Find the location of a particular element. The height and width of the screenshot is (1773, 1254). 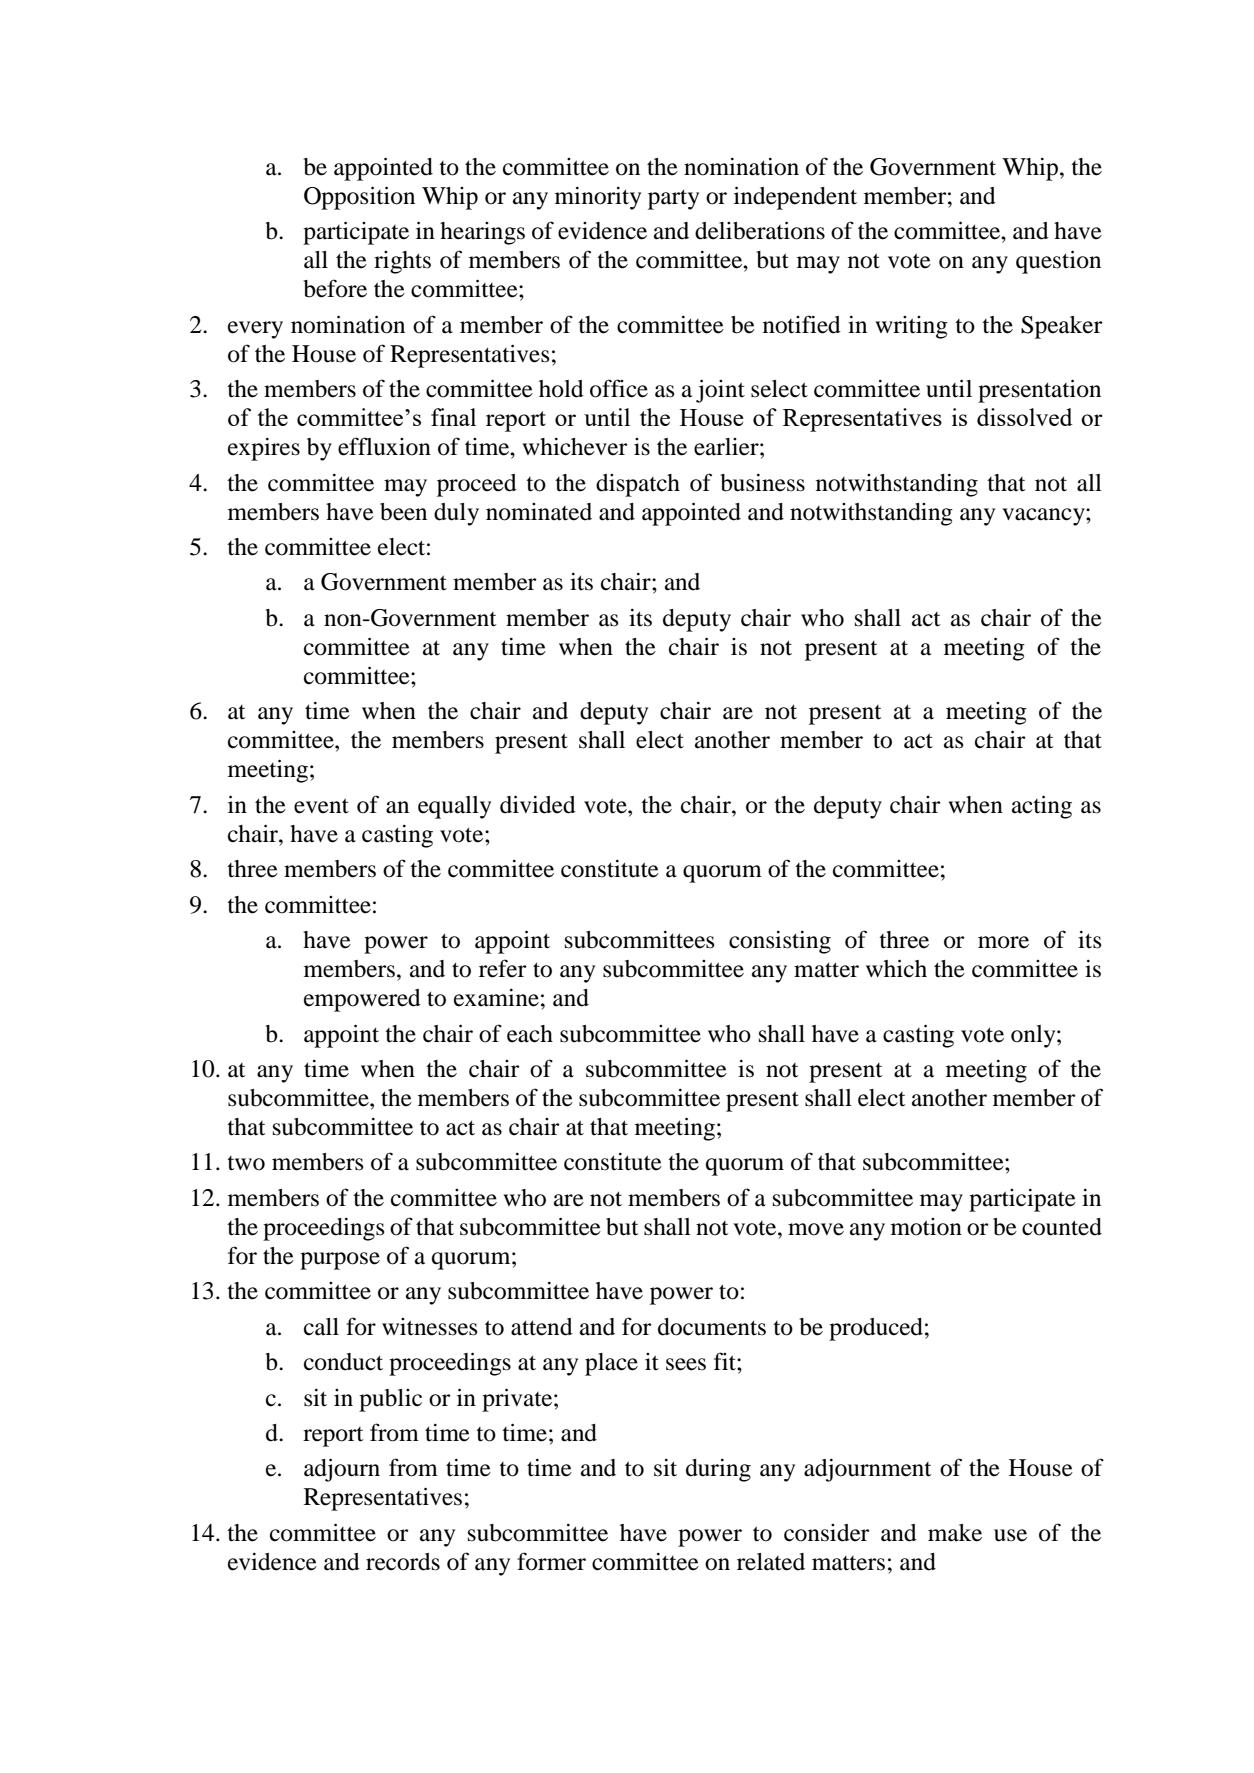

question is located at coordinates (1058, 262).
